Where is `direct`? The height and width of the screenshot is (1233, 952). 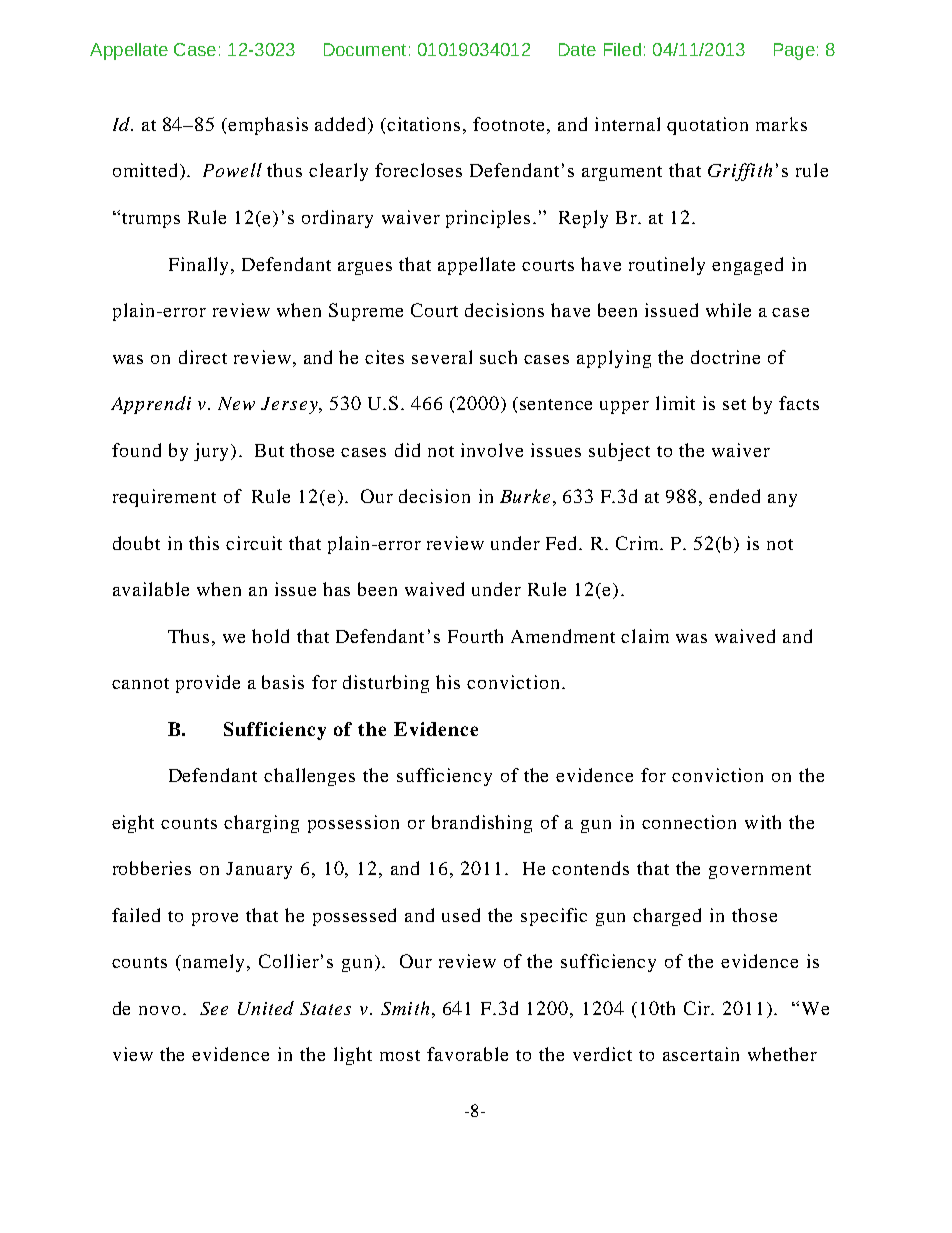
direct is located at coordinates (203, 357).
